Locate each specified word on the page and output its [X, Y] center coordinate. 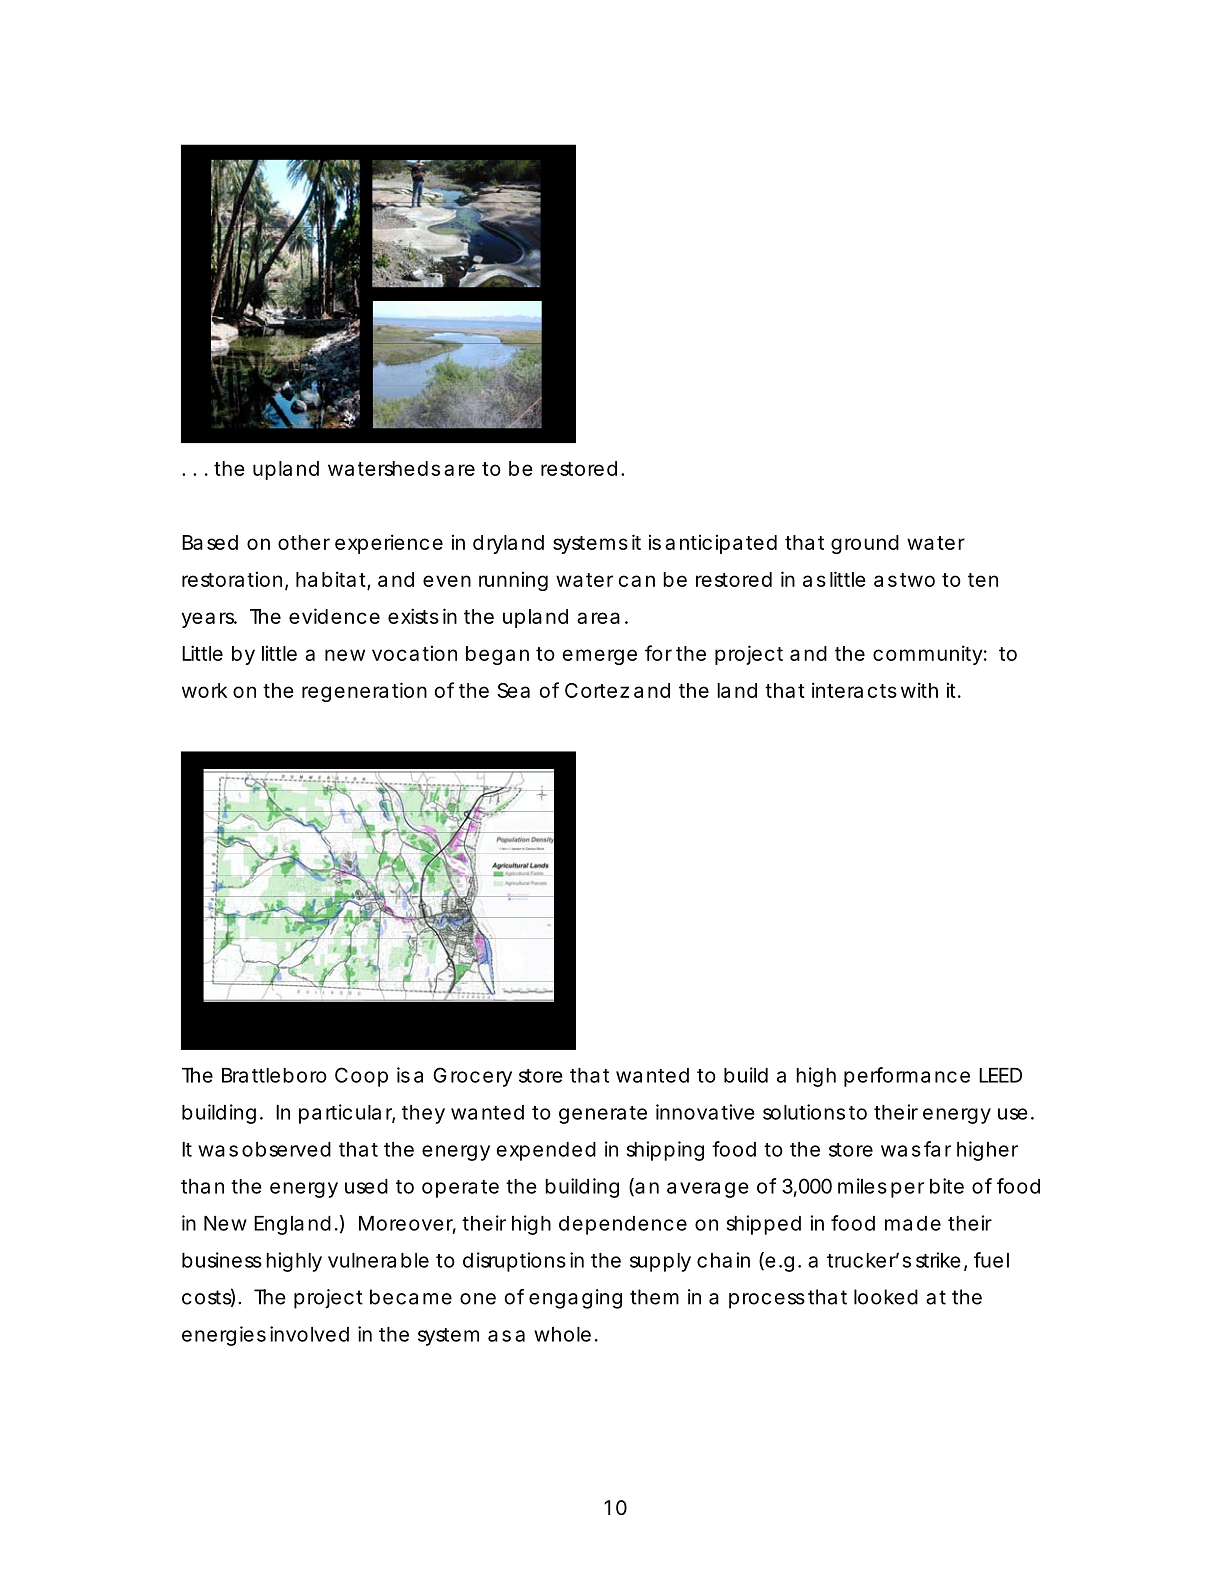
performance [907, 1077]
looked [886, 1297]
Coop [361, 1077]
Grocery [472, 1077]
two [917, 580]
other [304, 542]
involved [309, 1334]
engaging [575, 1299]
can [636, 581]
